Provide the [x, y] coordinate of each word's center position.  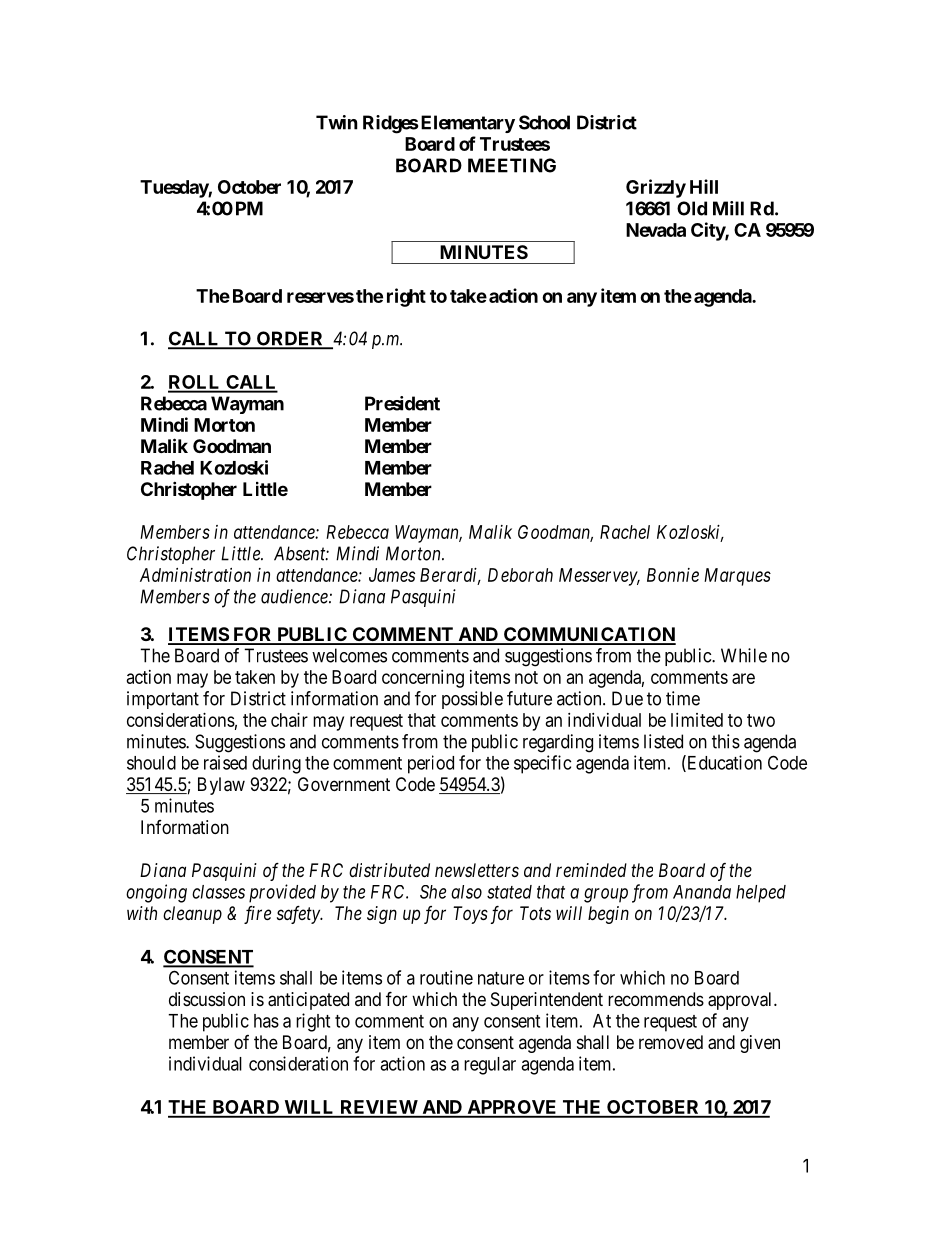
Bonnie [673, 575]
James [392, 575]
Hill [704, 186]
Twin [337, 122]
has [266, 1021]
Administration [195, 575]
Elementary [468, 124]
